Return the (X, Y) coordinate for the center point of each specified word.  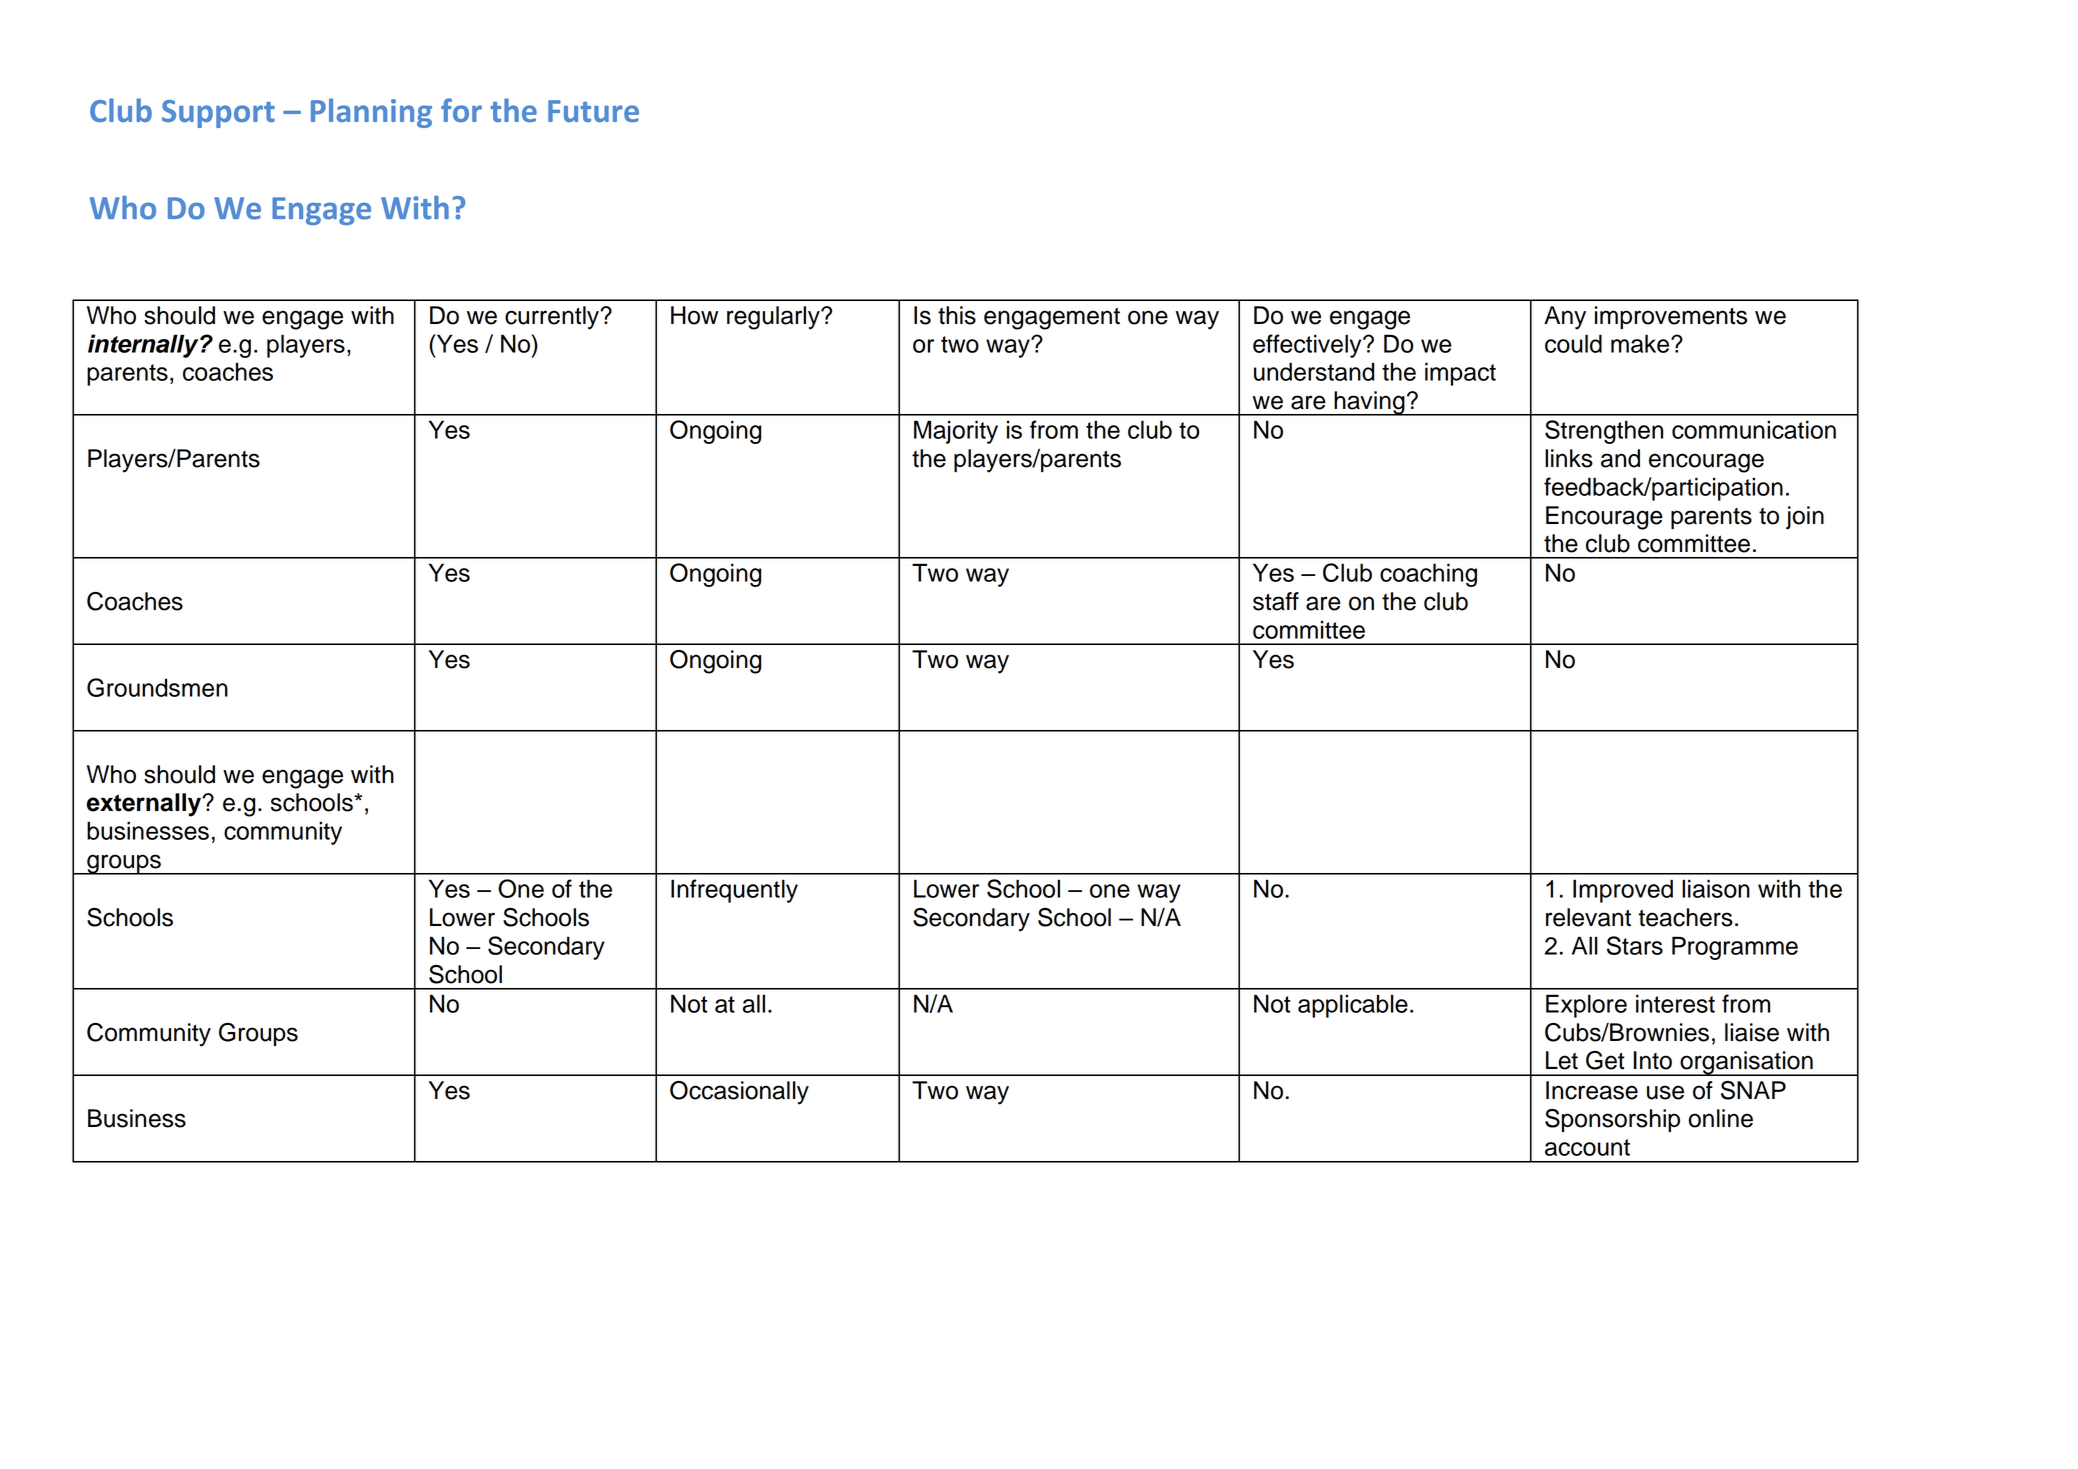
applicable (1353, 1006)
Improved (1623, 891)
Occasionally (739, 1093)
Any (1565, 318)
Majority (956, 432)
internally (144, 346)
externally (145, 805)
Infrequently (734, 891)
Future (593, 111)
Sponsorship (1612, 1120)
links (1569, 458)
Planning (371, 113)
